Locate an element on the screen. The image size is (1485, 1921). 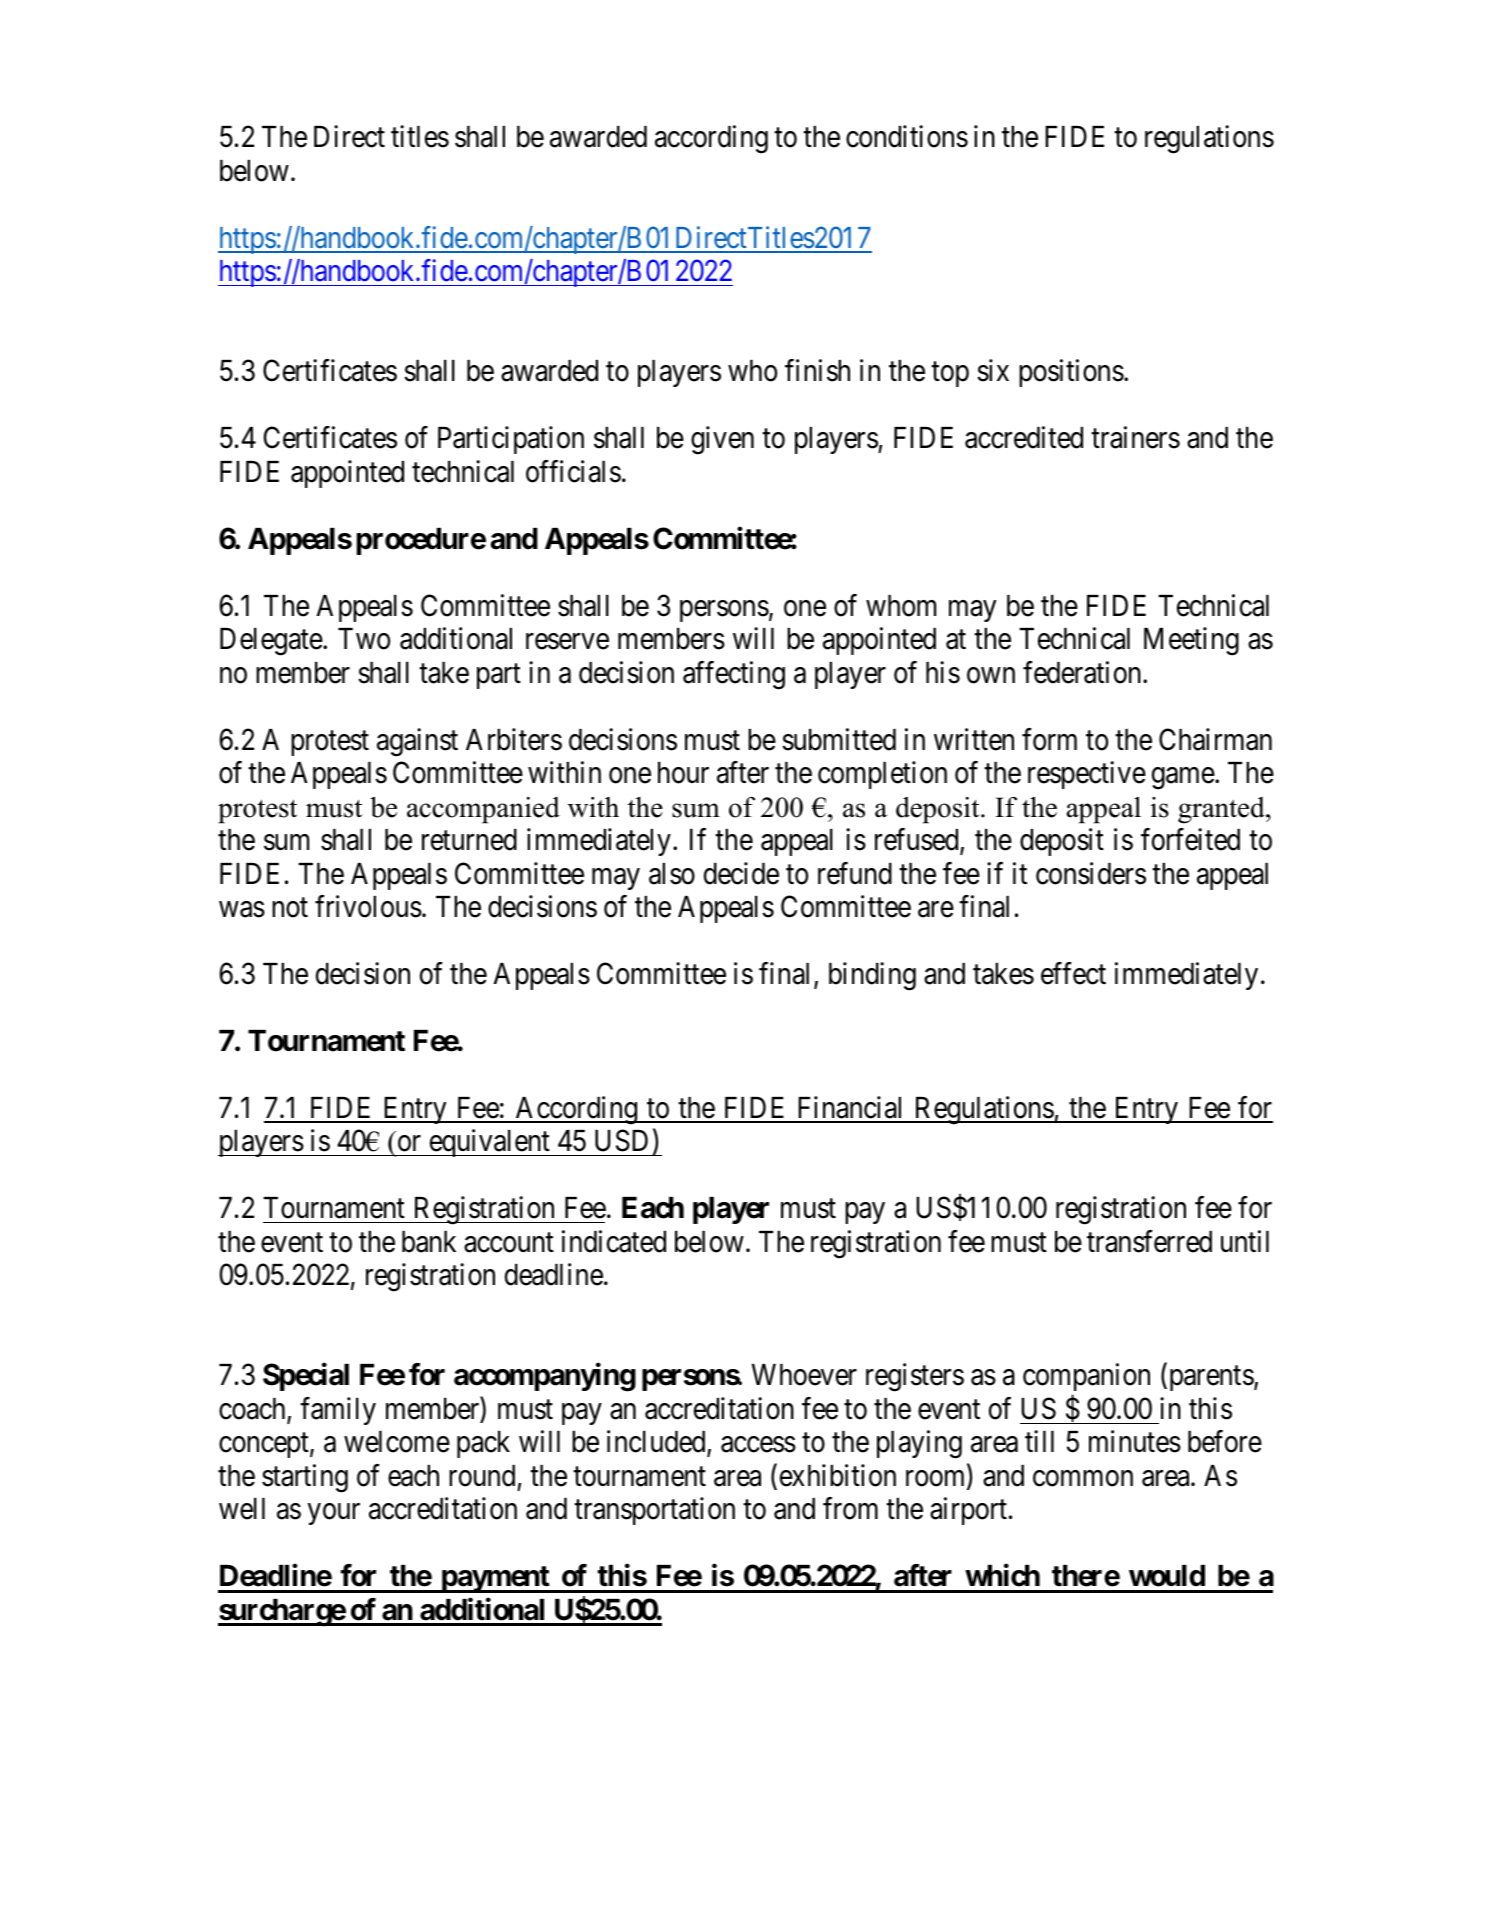
your is located at coordinates (334, 1514).
